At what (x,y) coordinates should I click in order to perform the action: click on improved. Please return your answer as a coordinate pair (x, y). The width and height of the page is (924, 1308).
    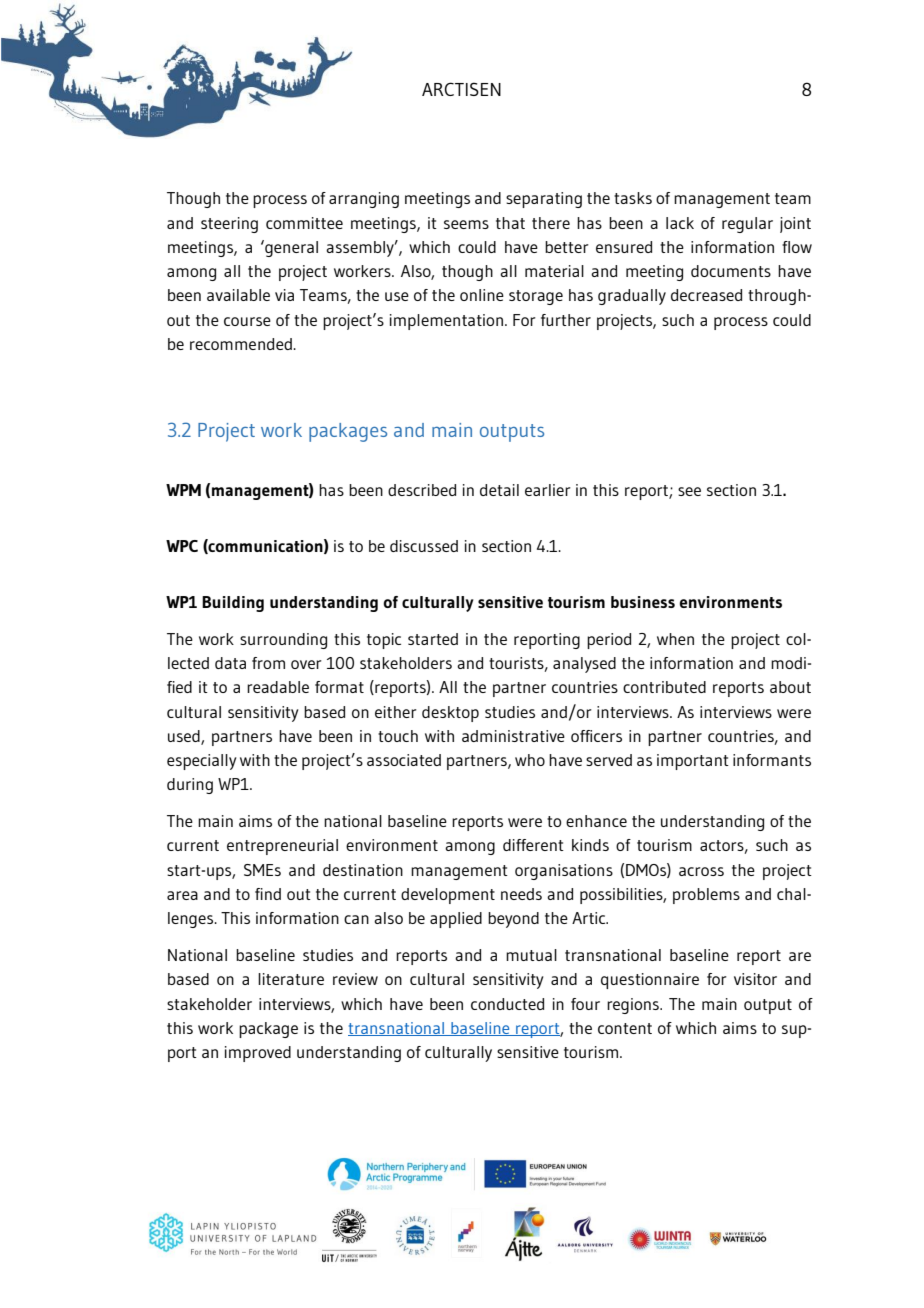
    Looking at the image, I should click on (258, 1054).
